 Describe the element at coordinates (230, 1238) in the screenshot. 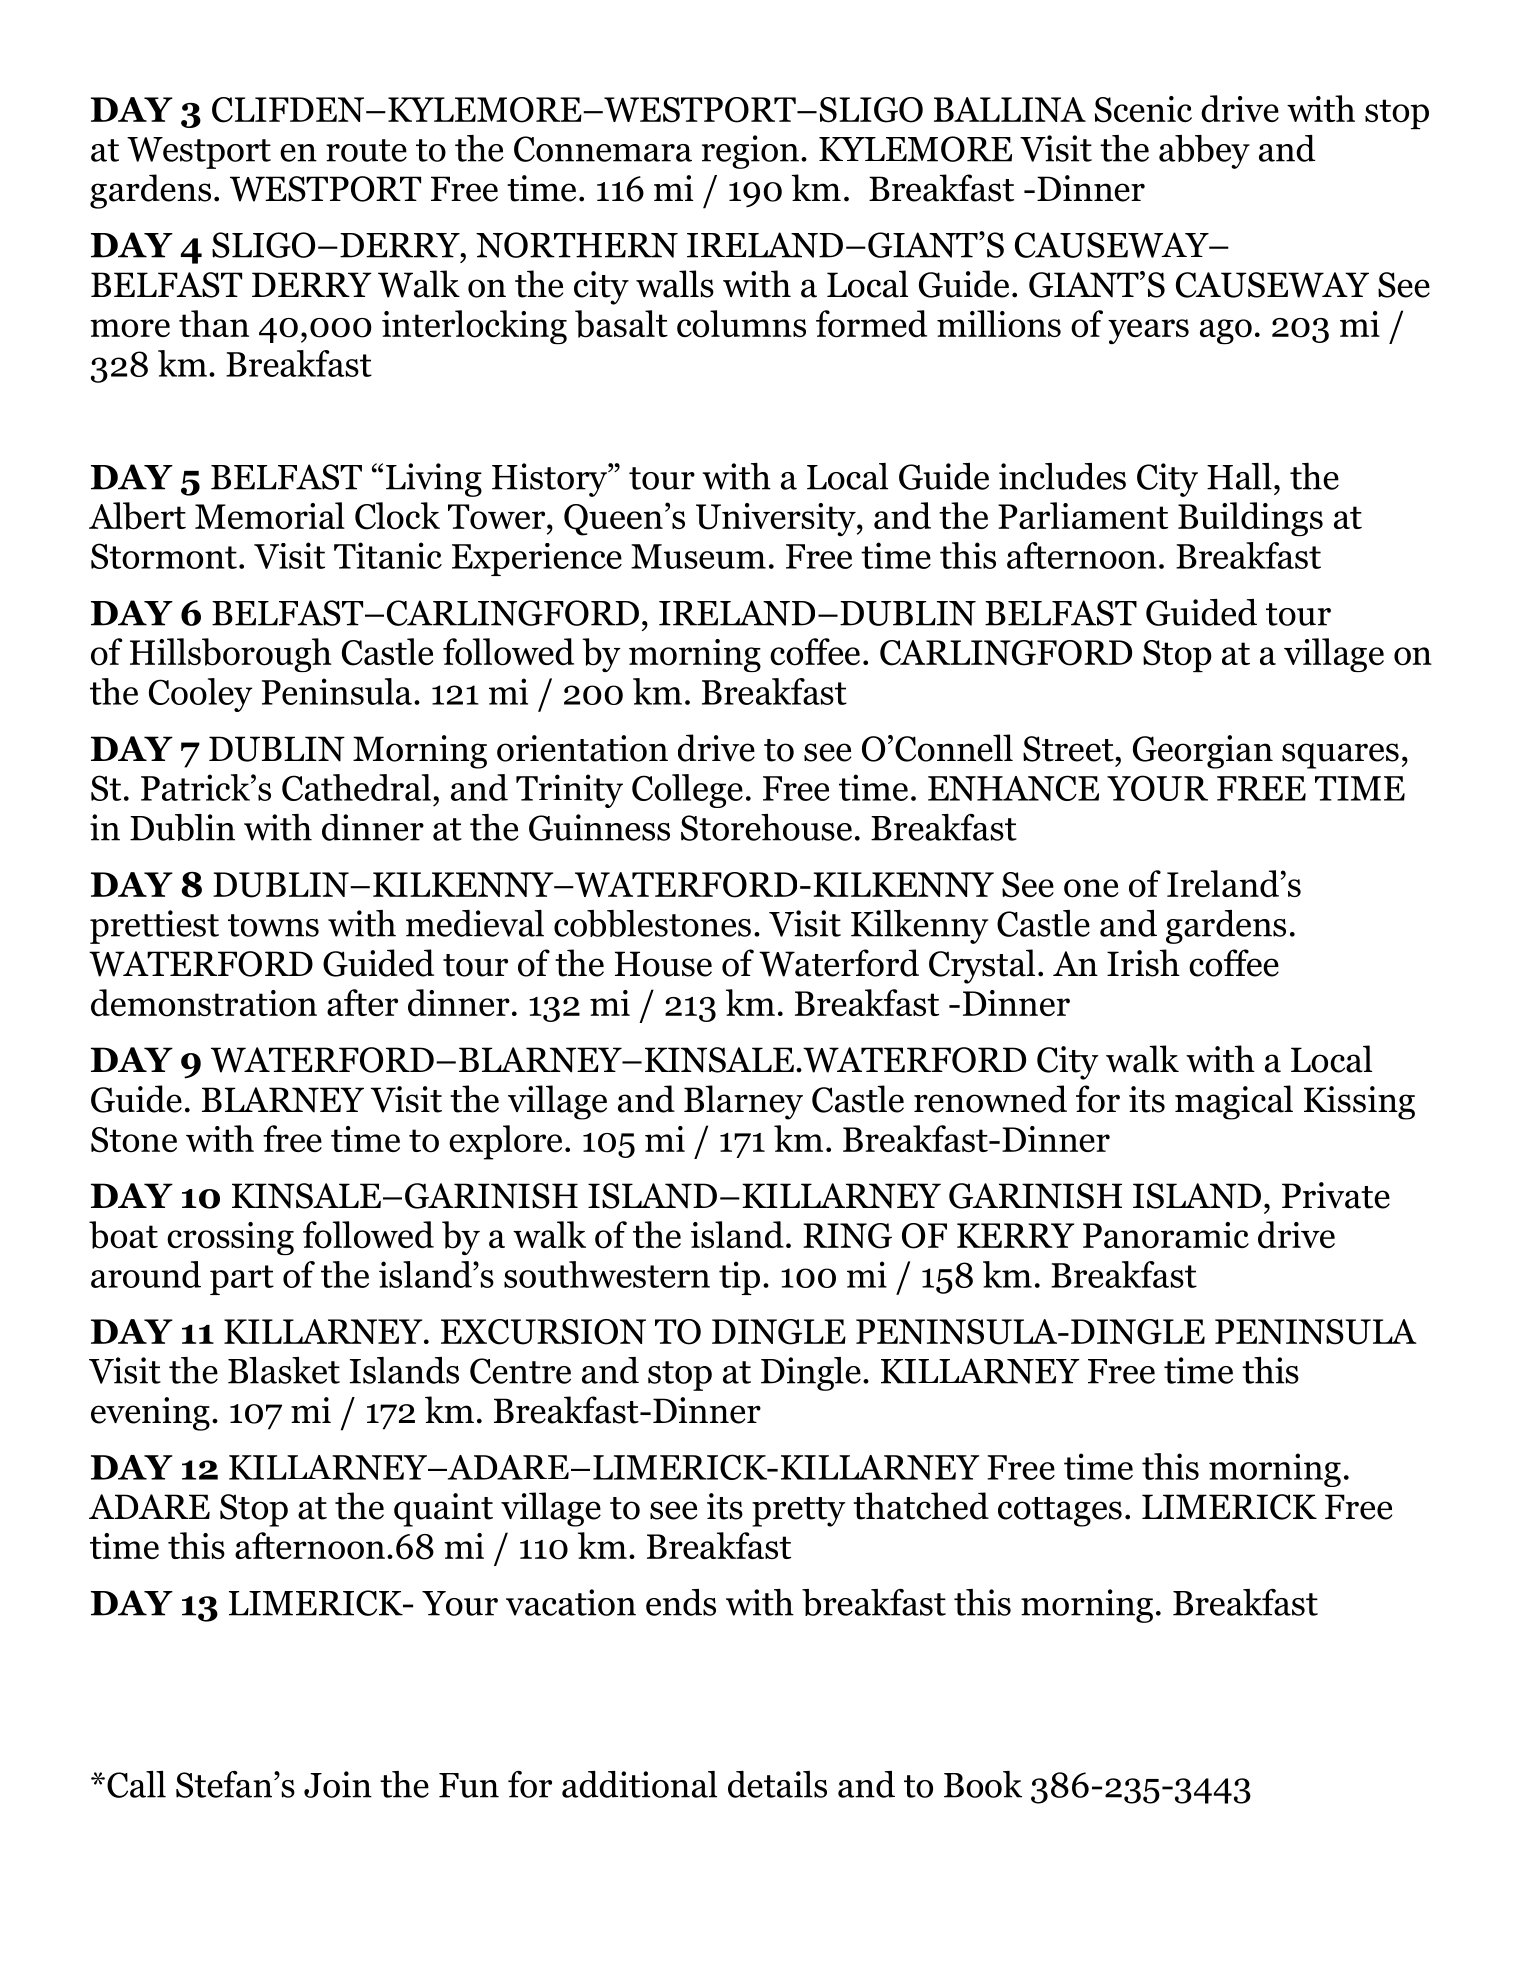

I see `crossing` at that location.
